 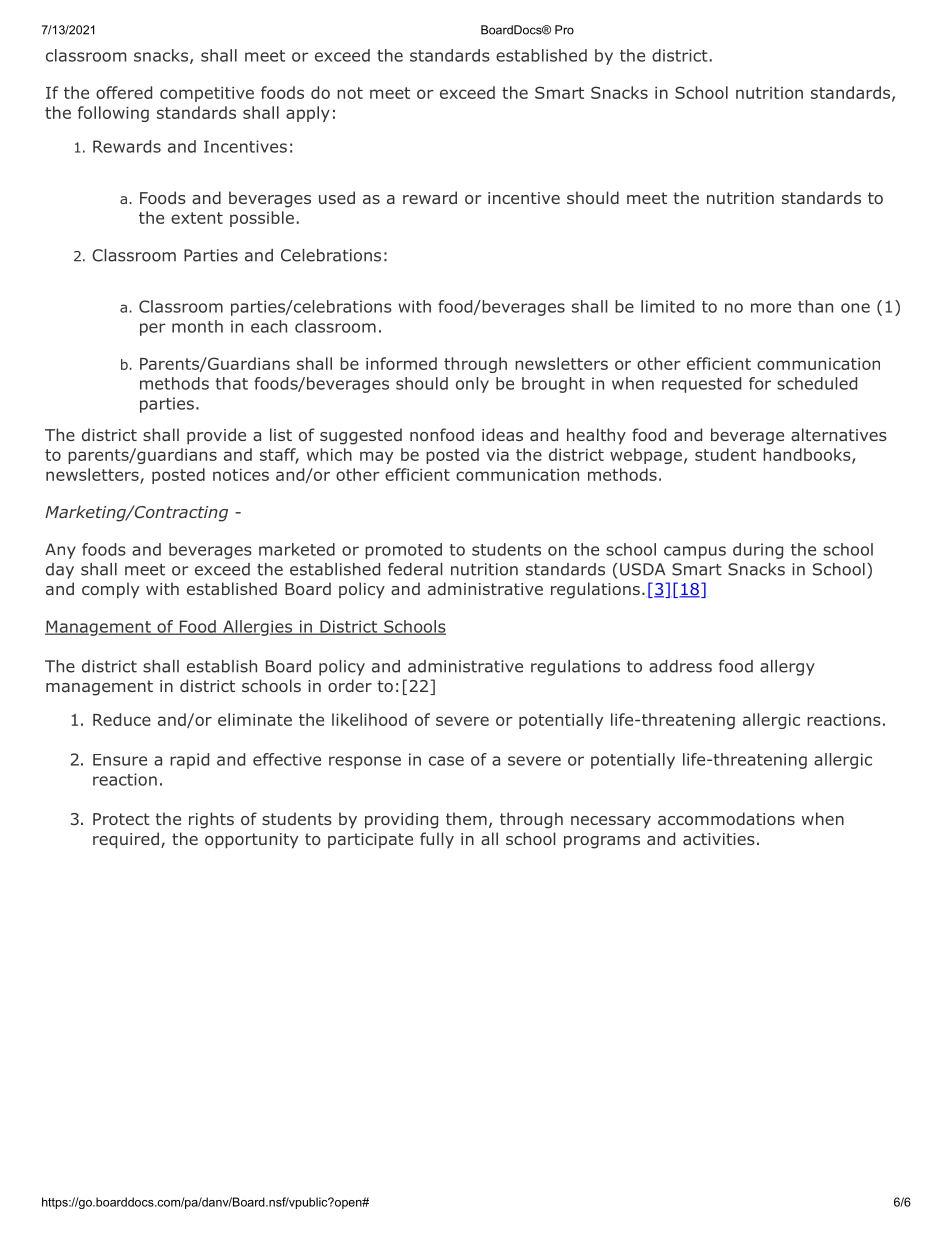 I want to click on informed, so click(x=401, y=363).
